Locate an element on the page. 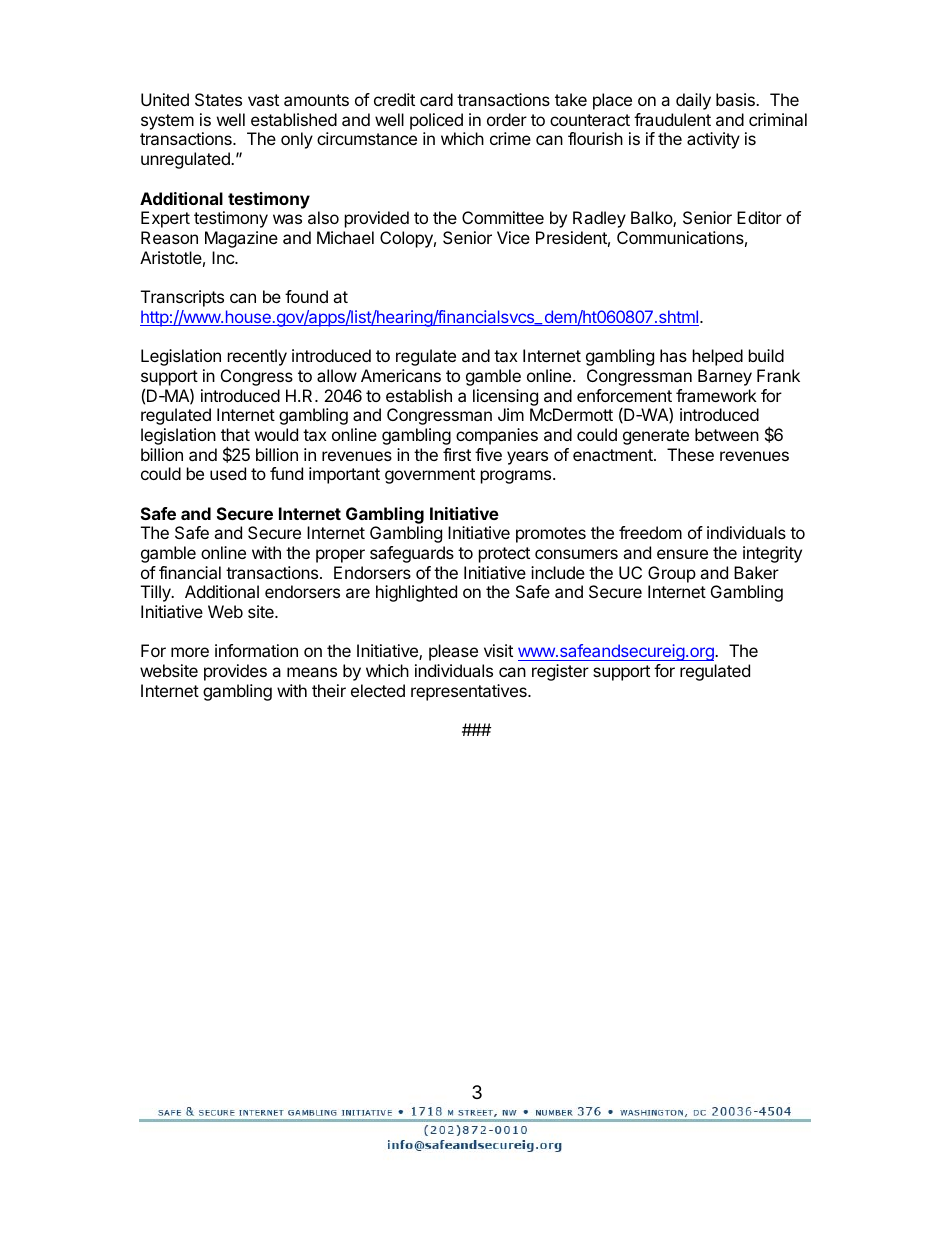 The image size is (952, 1233). that is located at coordinates (235, 434).
